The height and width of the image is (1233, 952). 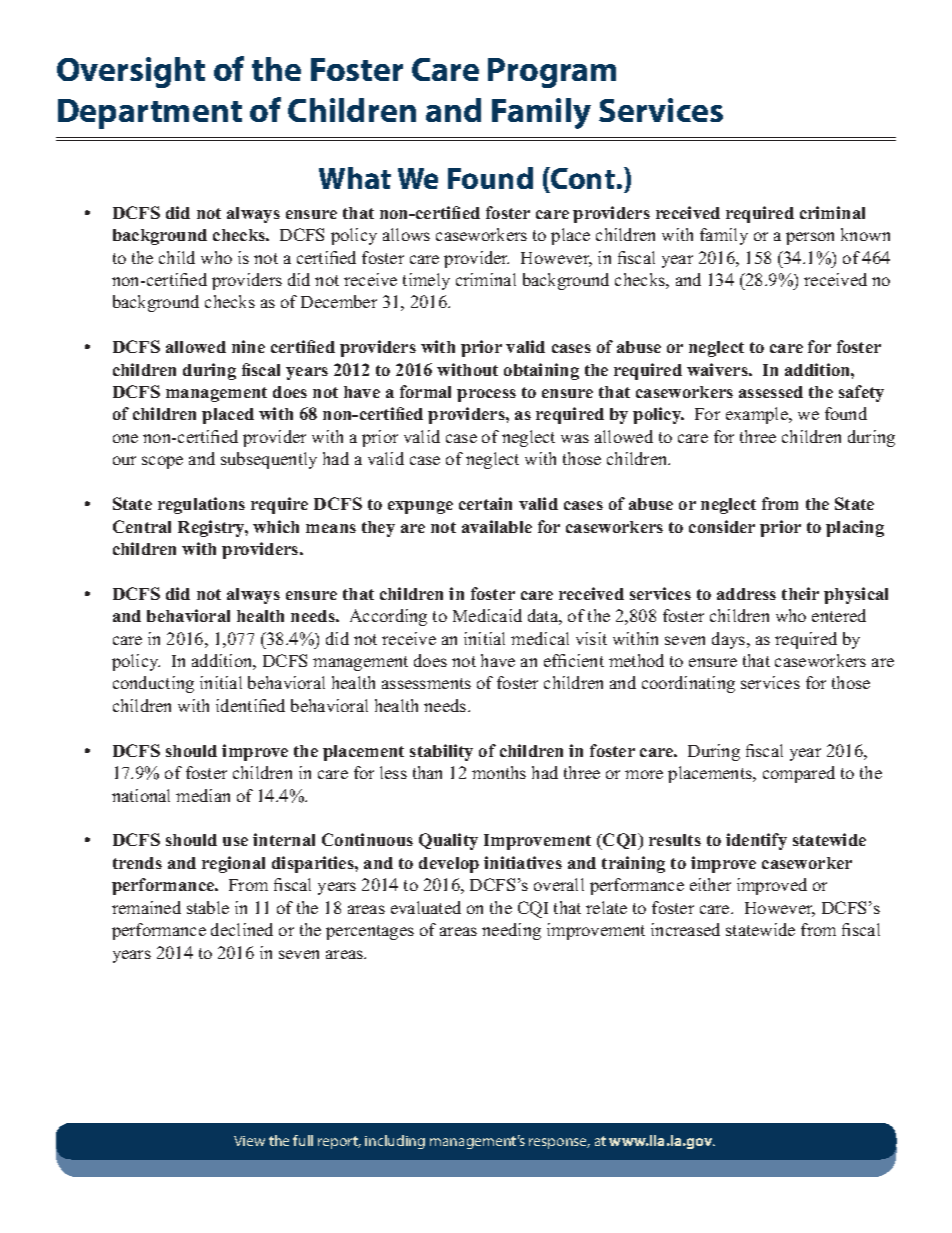 I want to click on person, so click(x=810, y=238).
